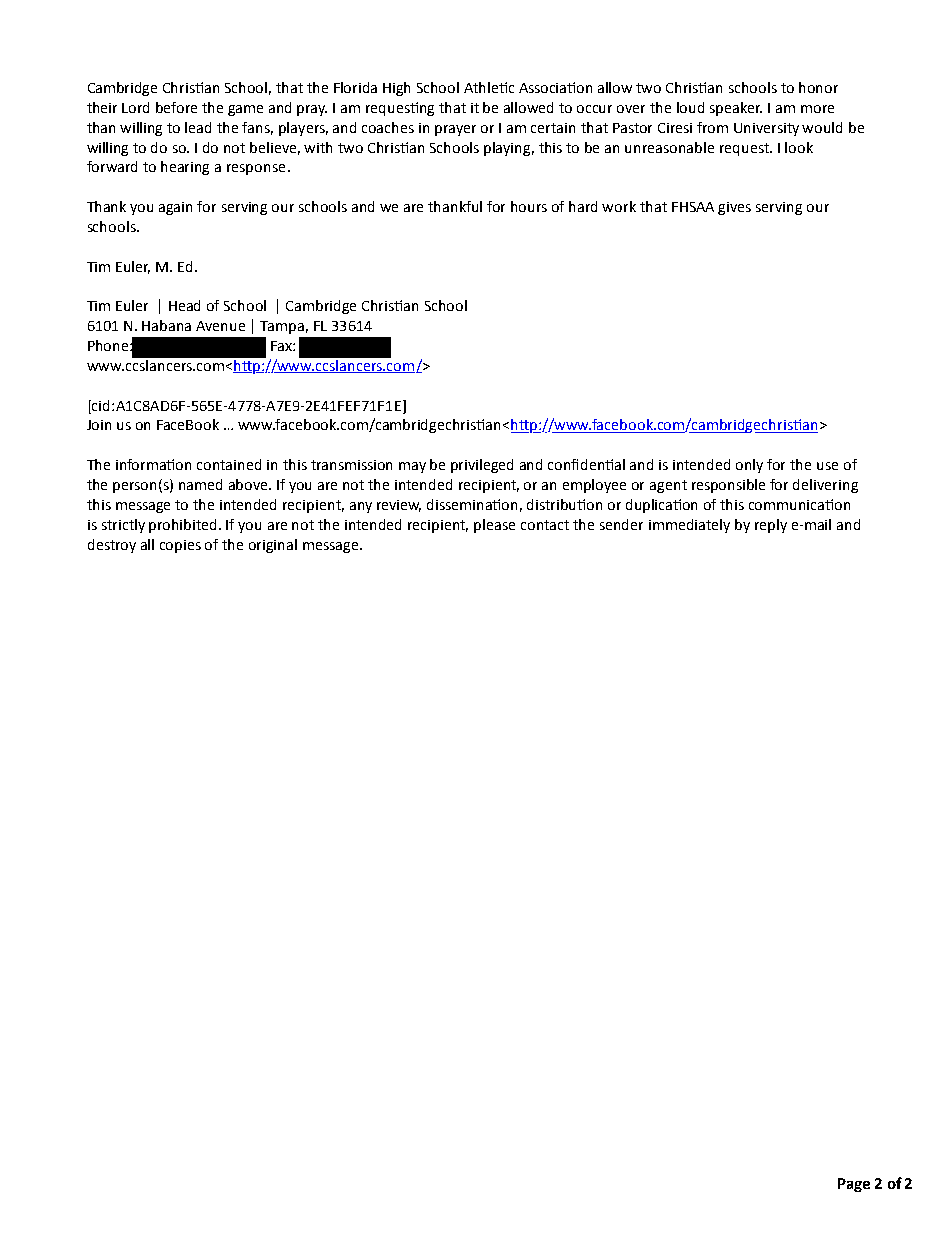  What do you see at coordinates (771, 526) in the page?
I see `reply` at bounding box center [771, 526].
